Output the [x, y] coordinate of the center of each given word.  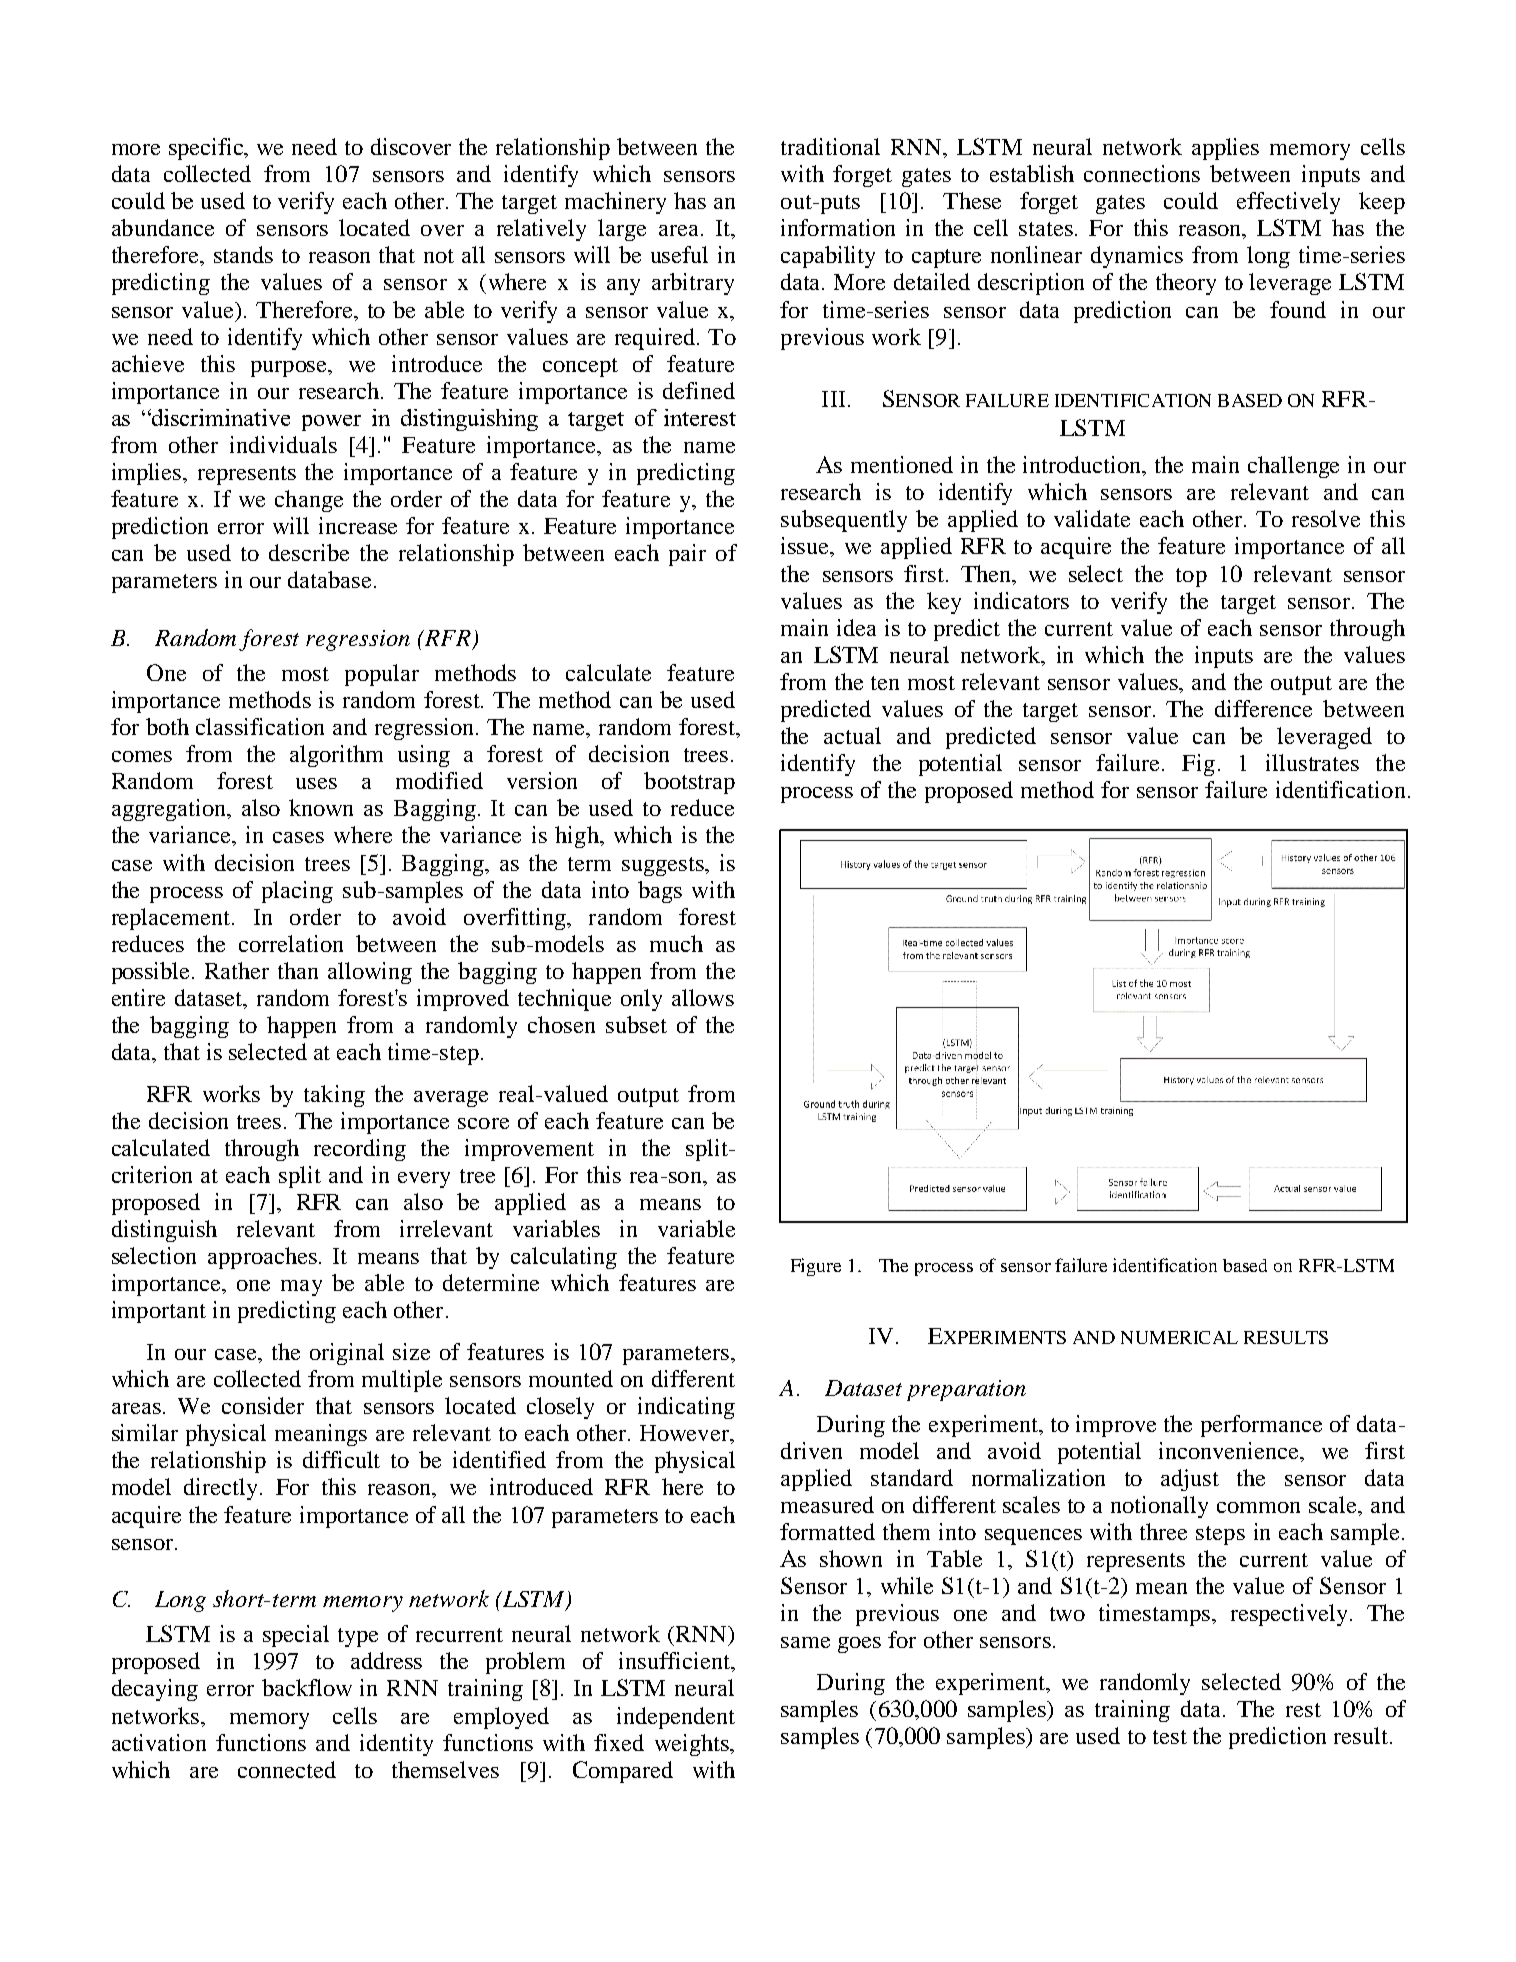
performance [1261, 1426]
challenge [1293, 467]
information [838, 227]
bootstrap [689, 783]
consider [263, 1405]
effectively [1288, 203]
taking [334, 1096]
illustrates [1312, 762]
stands [243, 254]
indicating [686, 1408]
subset [636, 1024]
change [309, 501]
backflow [307, 1687]
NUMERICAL [1179, 1337]
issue [806, 545]
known [321, 807]
